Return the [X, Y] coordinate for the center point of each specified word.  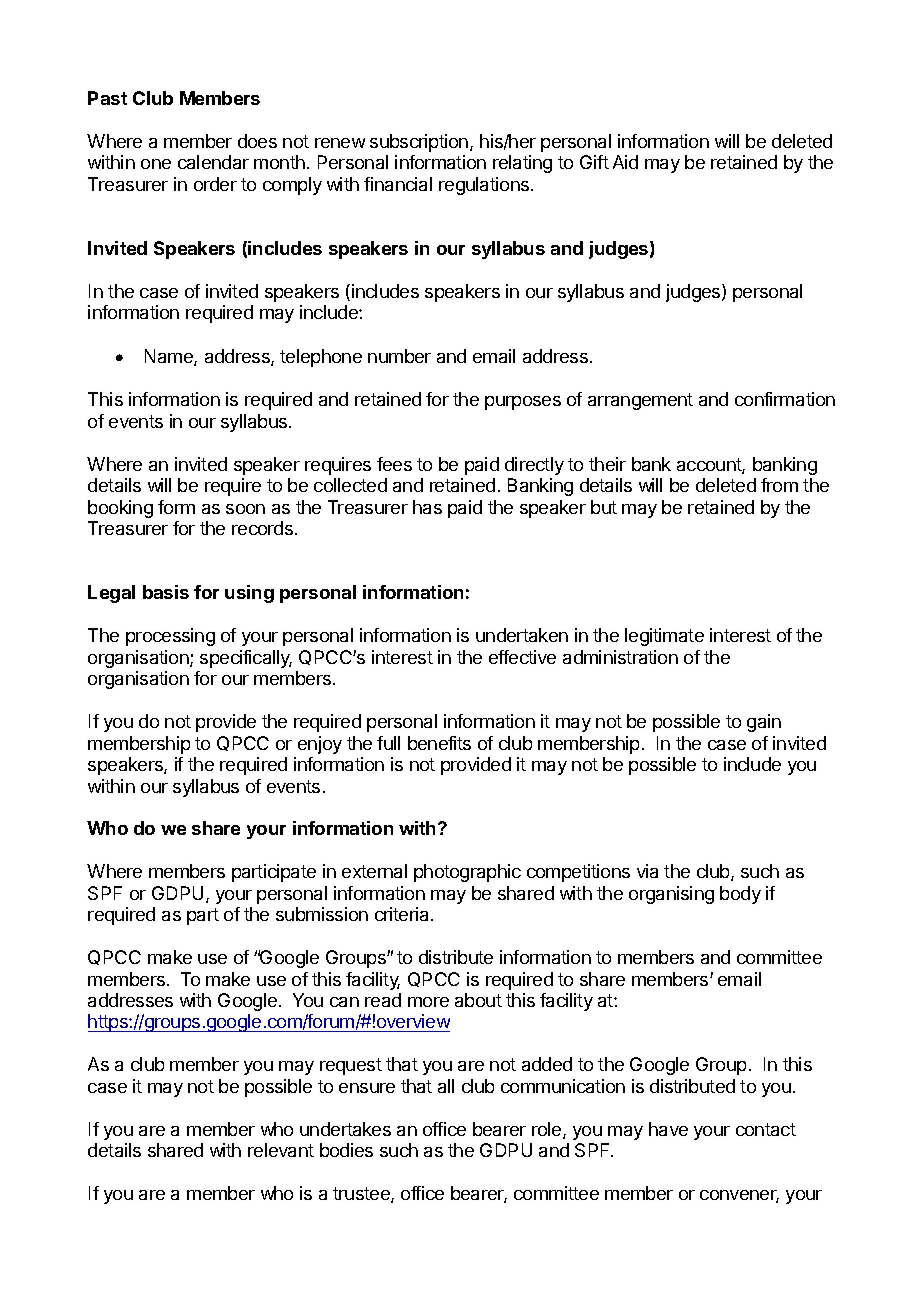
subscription [419, 143]
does [257, 141]
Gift [594, 162]
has [427, 507]
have [668, 1129]
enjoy [320, 745]
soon [245, 509]
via [647, 871]
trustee [362, 1195]
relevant [281, 1150]
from [779, 485]
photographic [467, 873]
